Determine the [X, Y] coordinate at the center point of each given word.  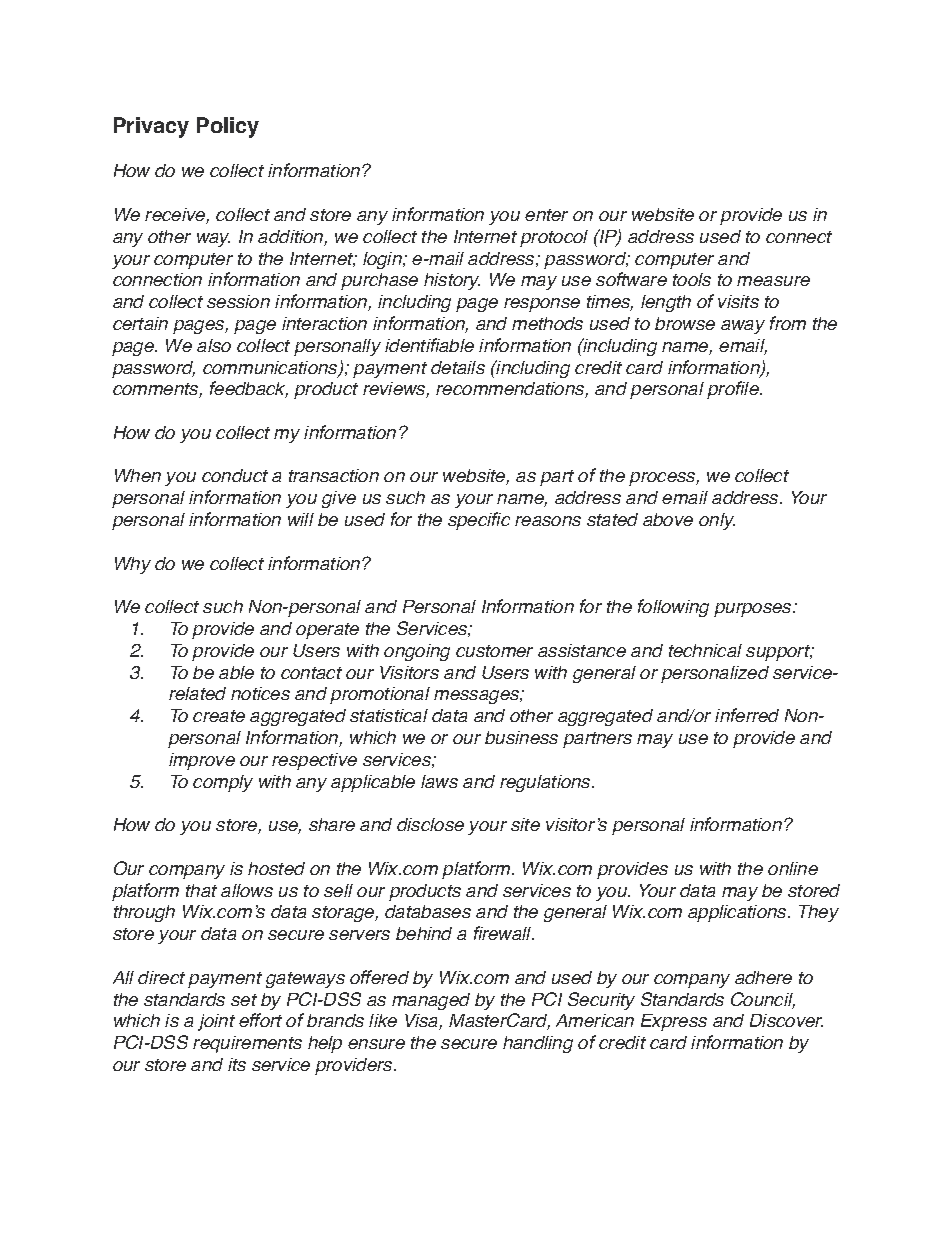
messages [478, 697]
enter [546, 215]
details [458, 367]
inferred [747, 715]
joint [216, 1022]
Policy [228, 127]
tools [692, 279]
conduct [235, 475]
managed [431, 1001]
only [717, 521]
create [219, 716]
